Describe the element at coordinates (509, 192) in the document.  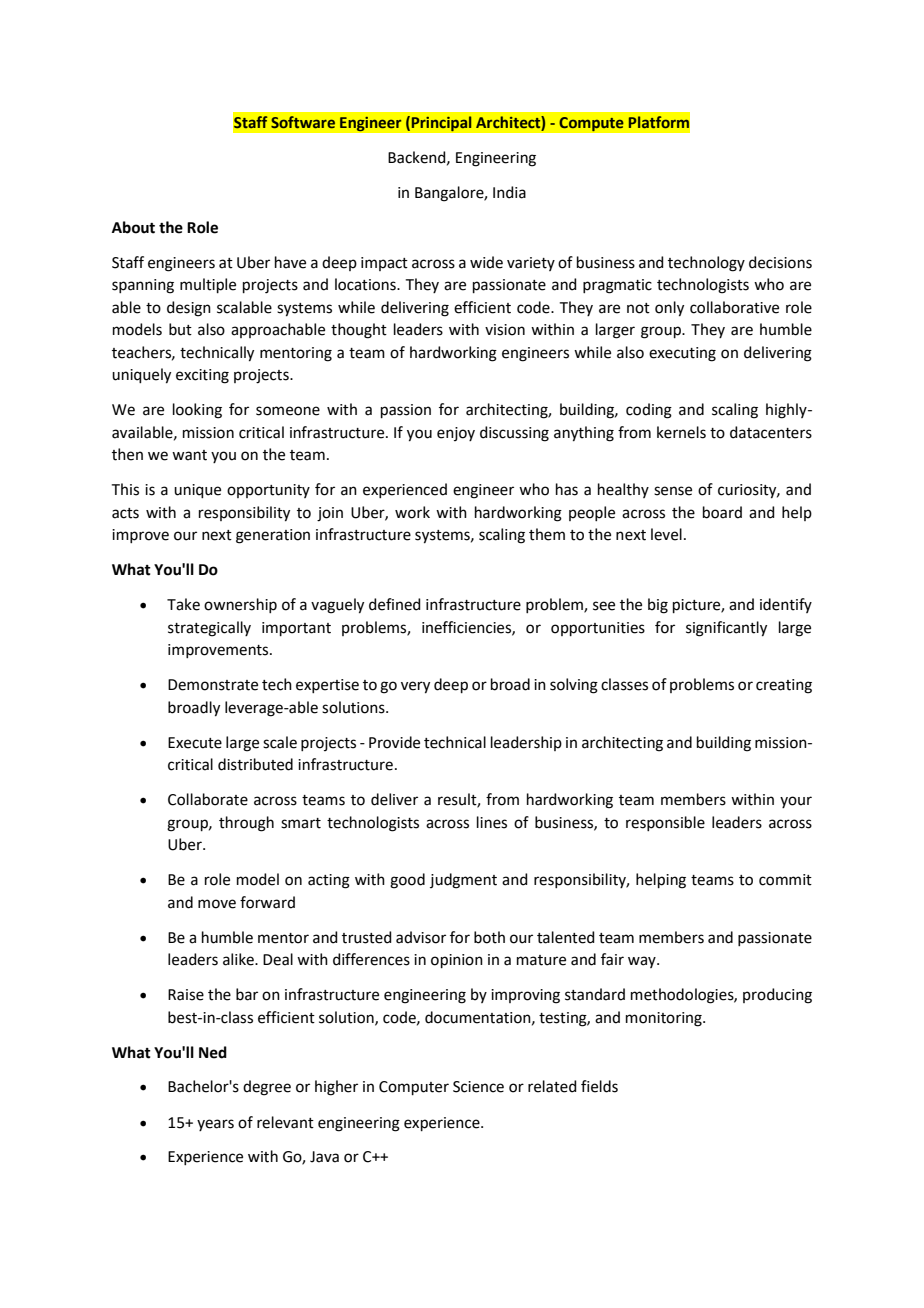
I see `India` at that location.
